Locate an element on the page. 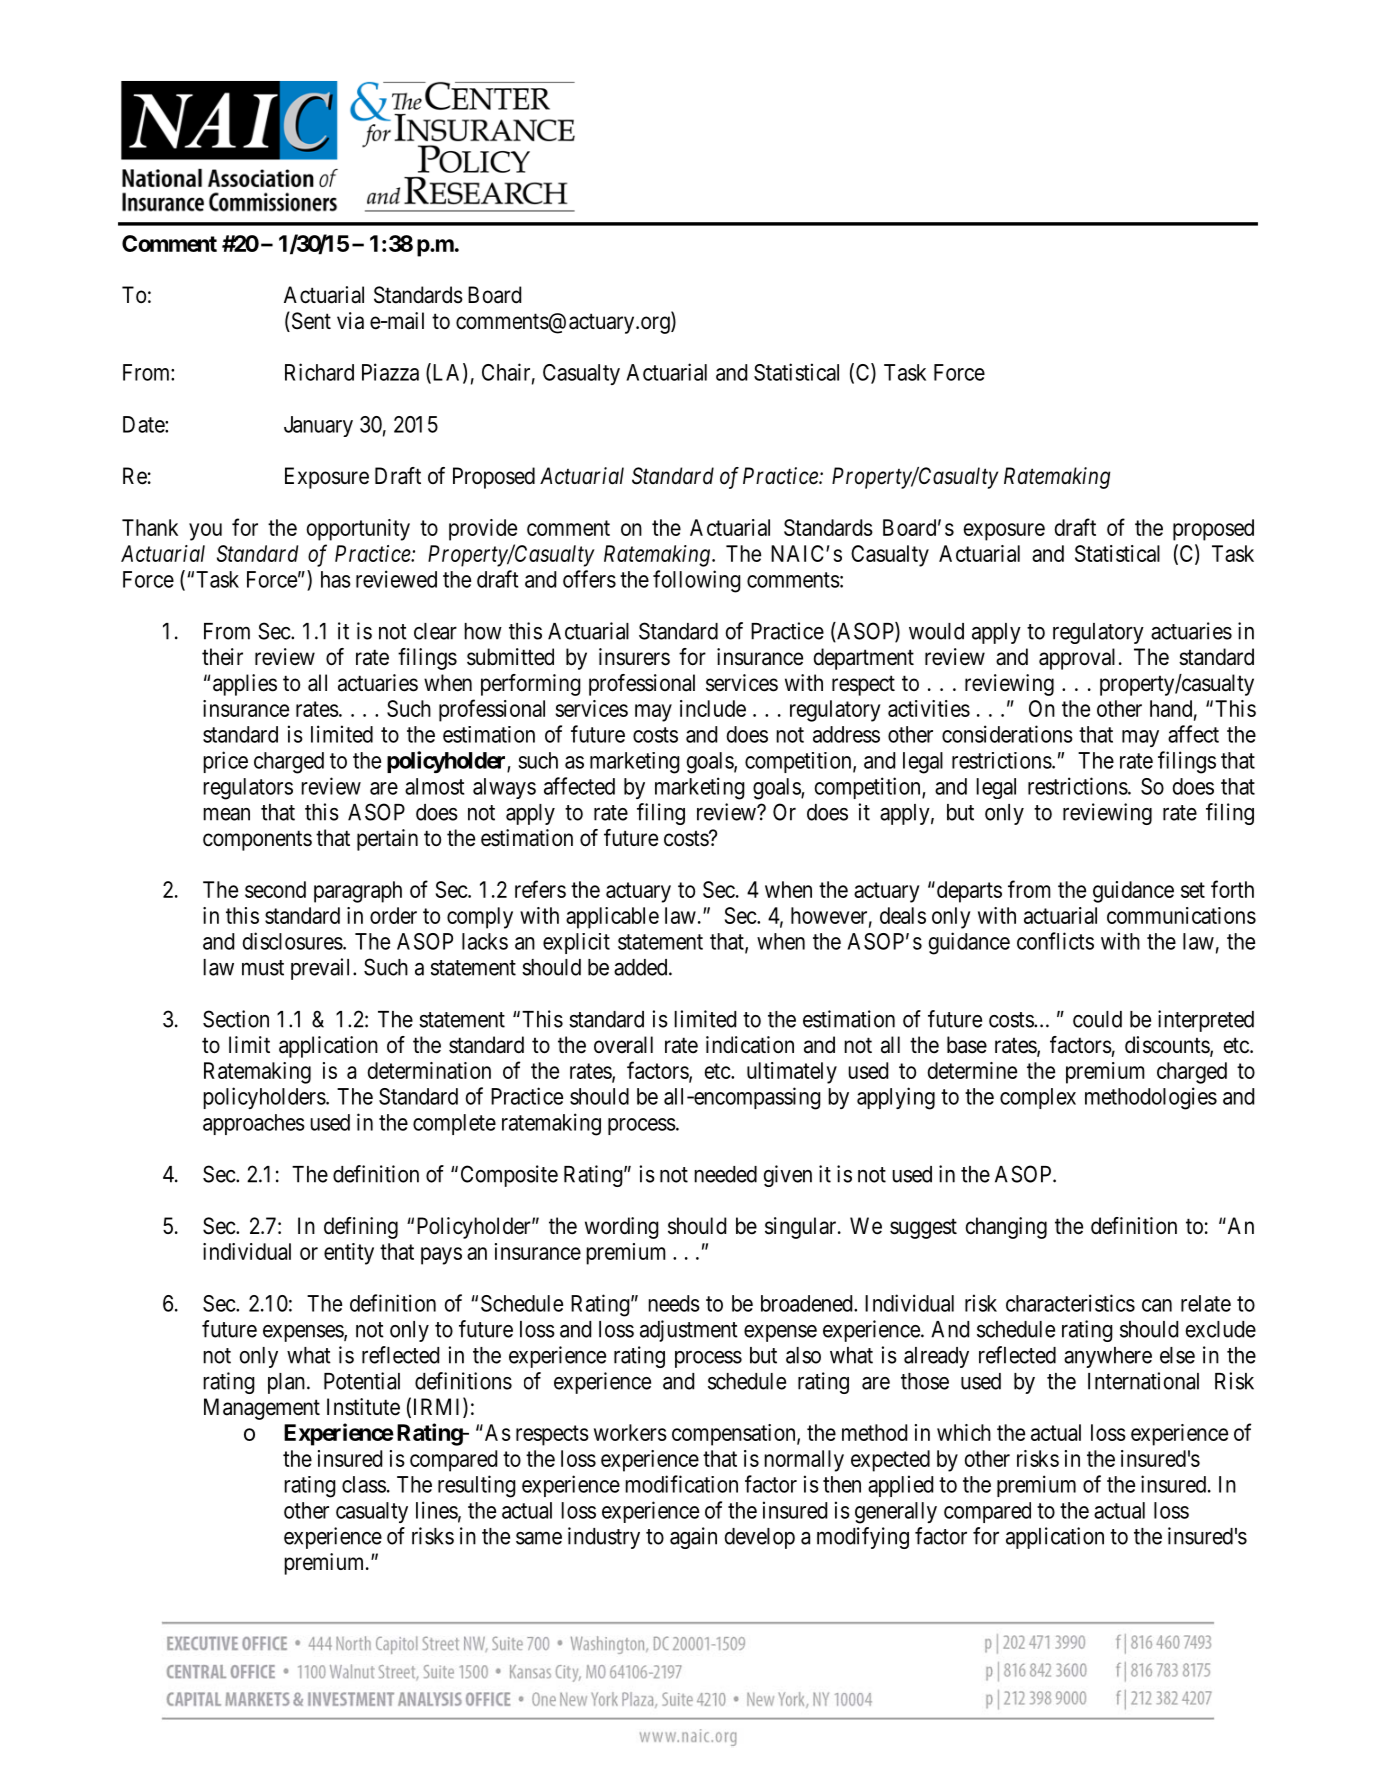 Image resolution: width=1376 pixels, height=1781 pixels. Richard is located at coordinates (319, 372).
